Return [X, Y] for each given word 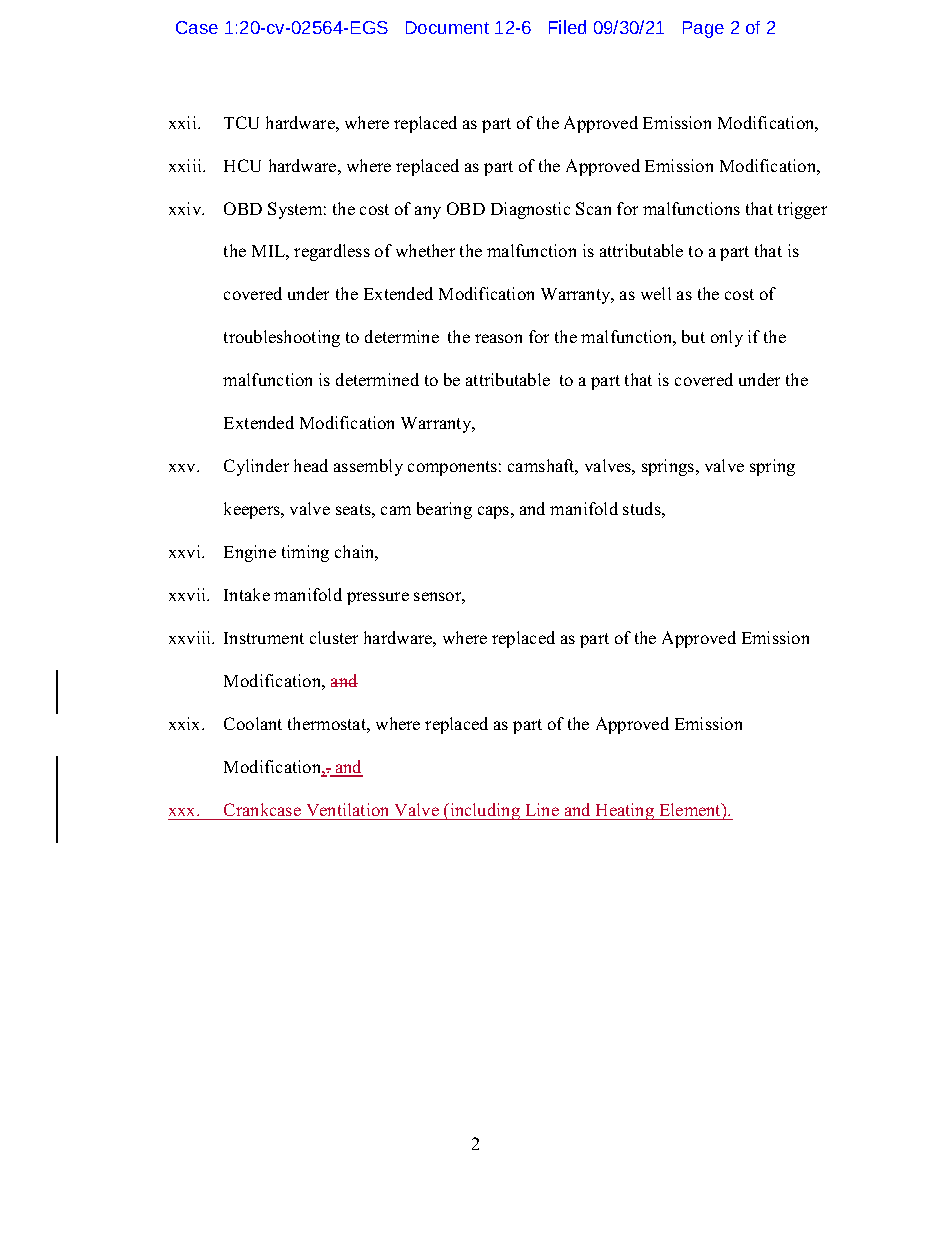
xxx [183, 812]
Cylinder [256, 467]
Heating [625, 811]
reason [498, 338]
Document [447, 27]
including [485, 811]
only [727, 338]
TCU [241, 122]
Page [703, 29]
